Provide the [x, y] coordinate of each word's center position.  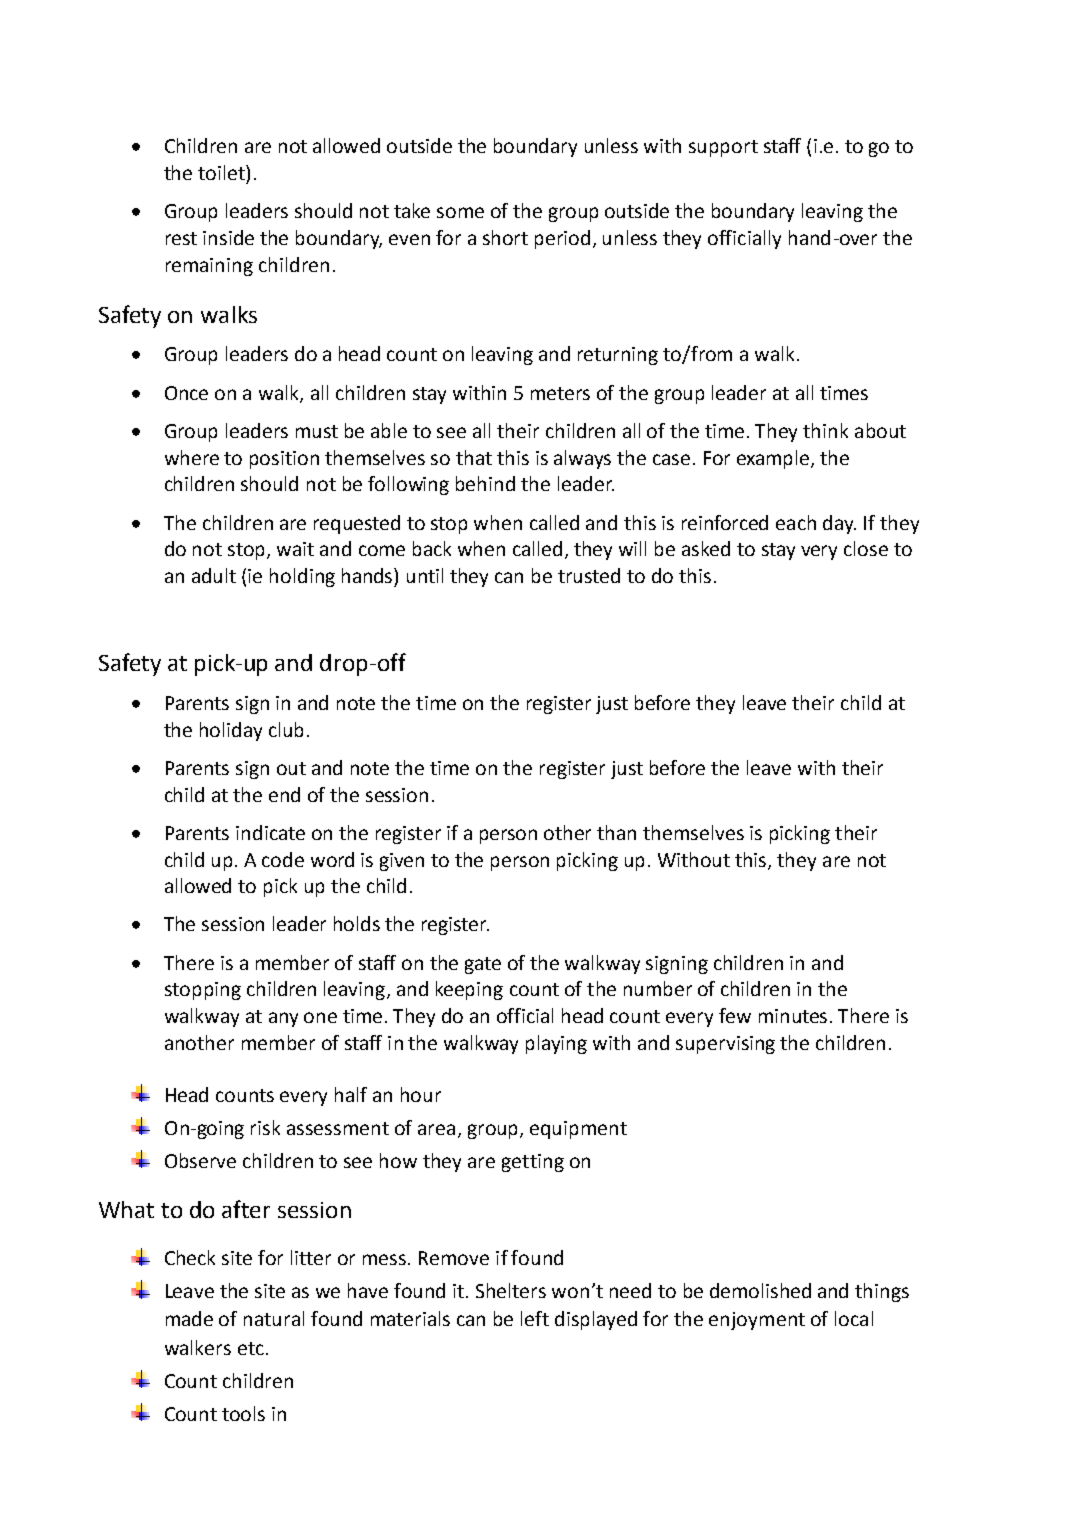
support [723, 148]
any [283, 1019]
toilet [222, 172]
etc [251, 1348]
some [460, 212]
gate [483, 965]
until [425, 575]
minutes [795, 1016]
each [796, 522]
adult [214, 575]
